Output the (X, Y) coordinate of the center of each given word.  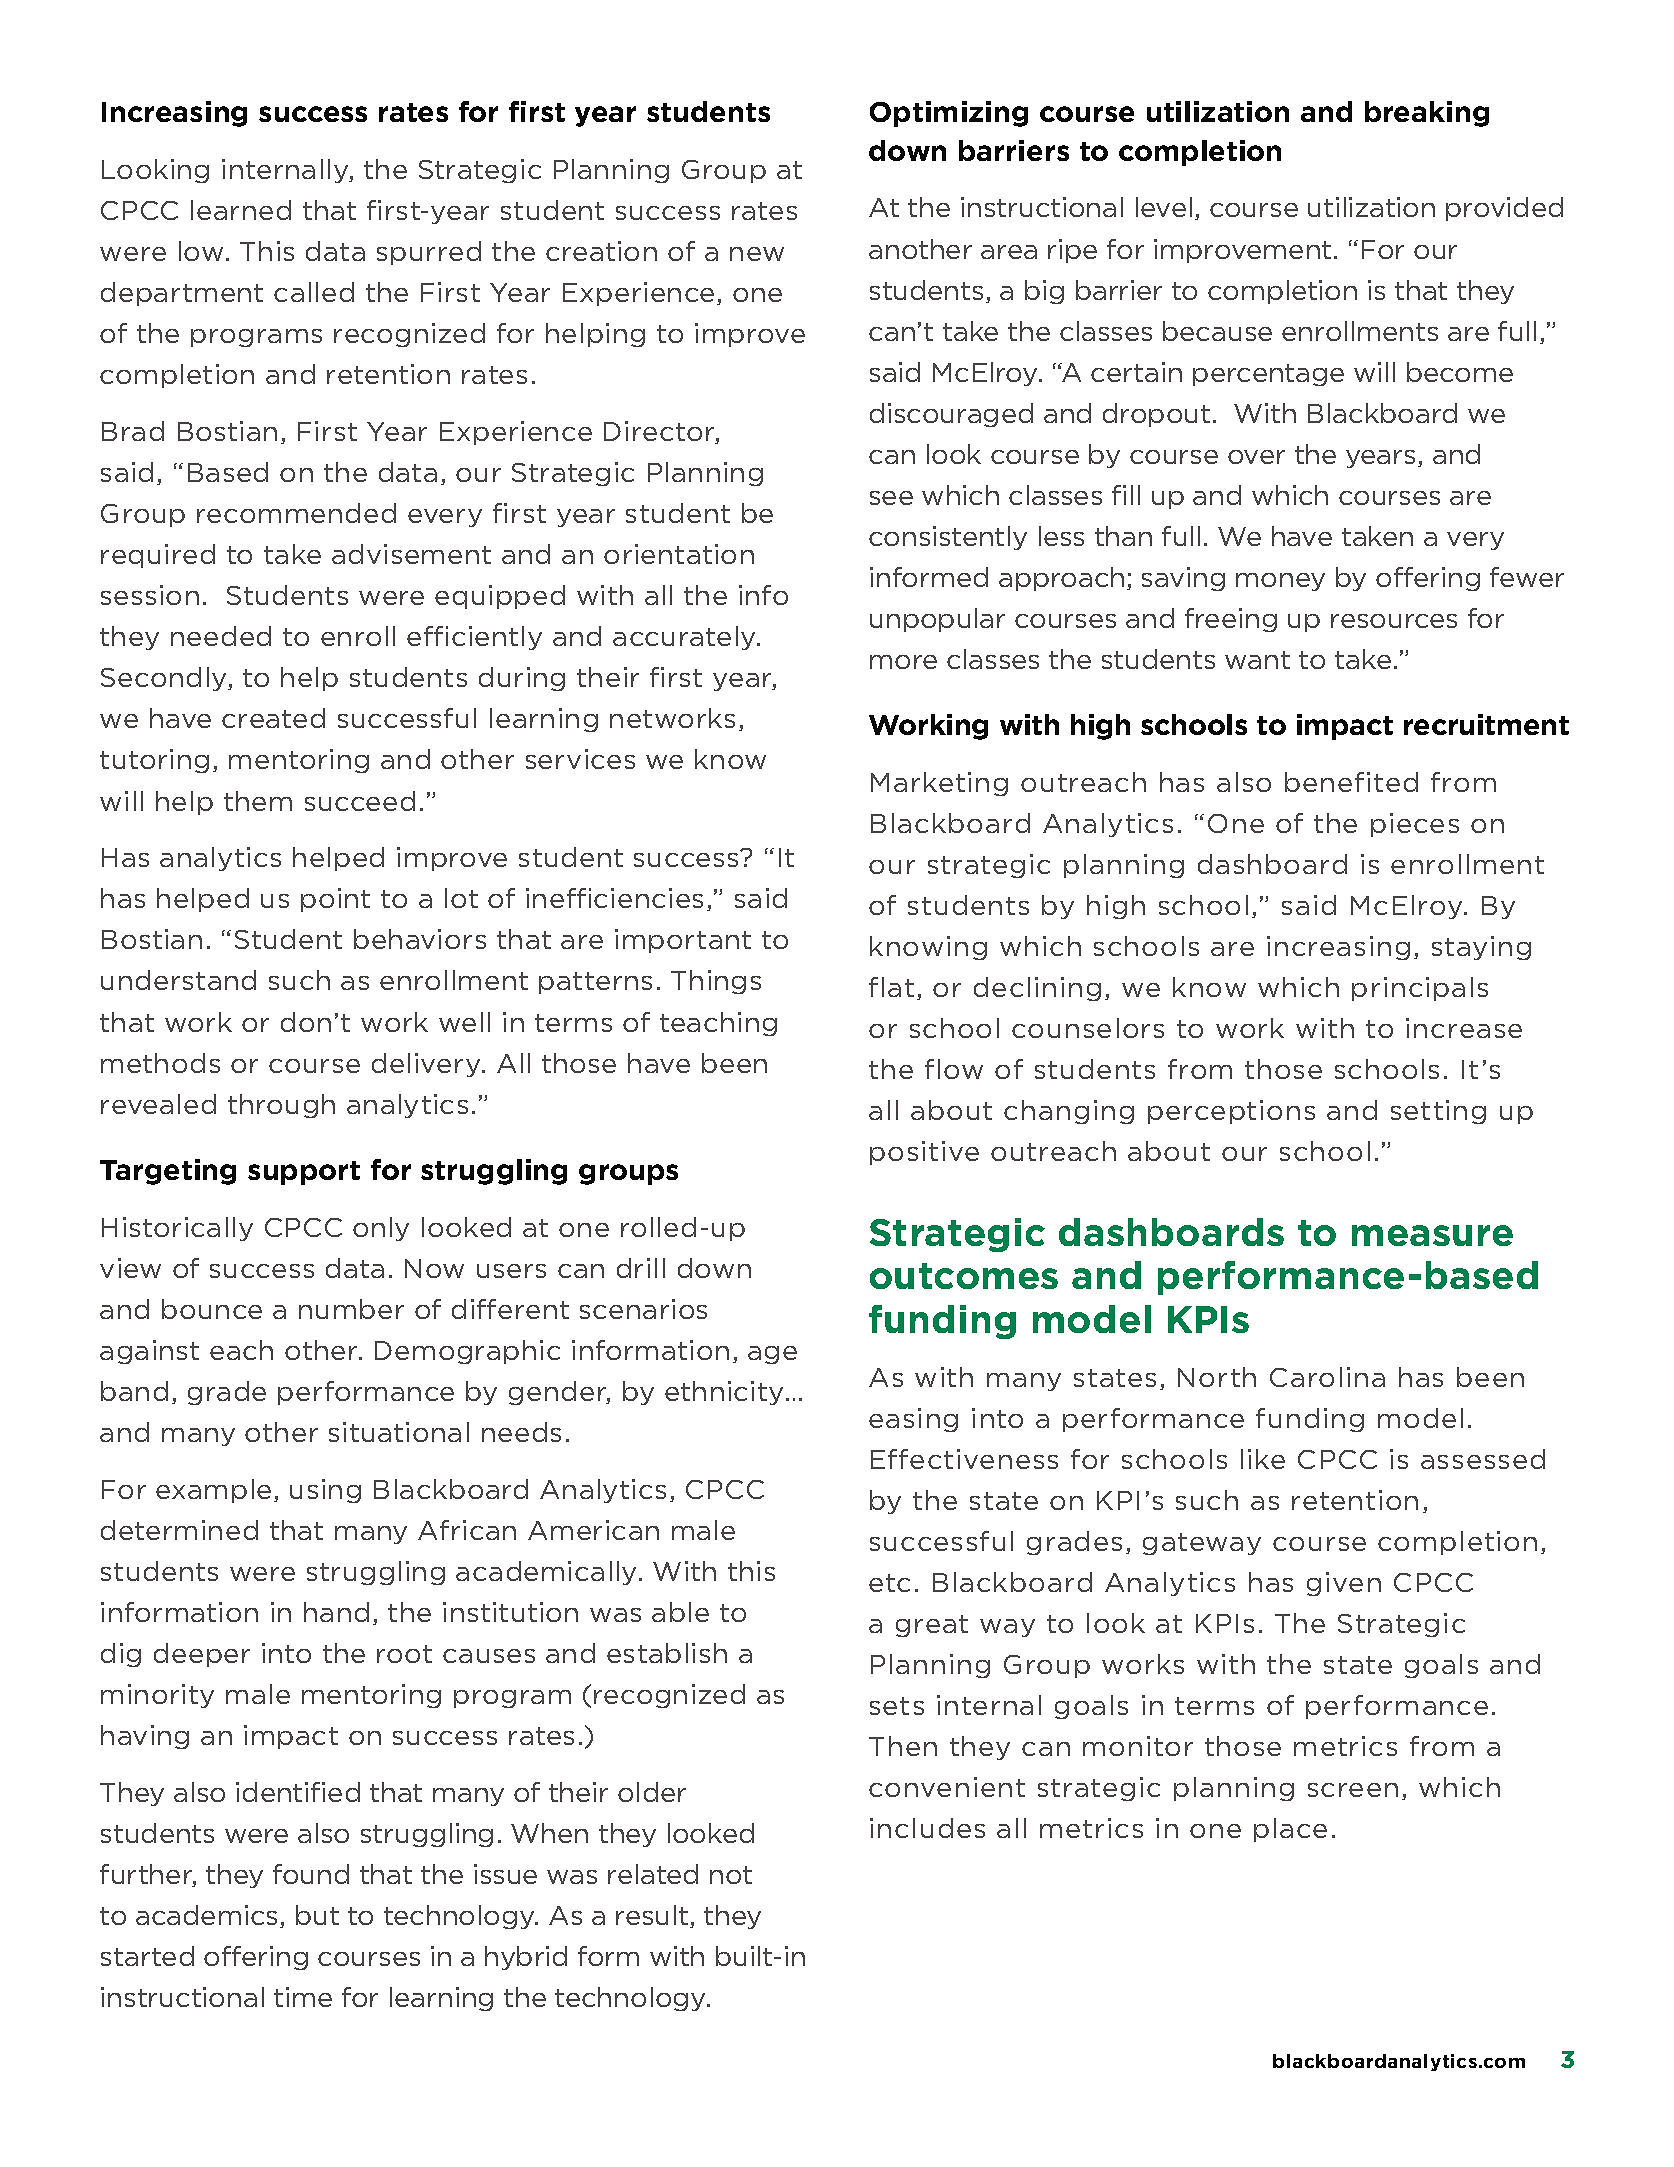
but (317, 1915)
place (1290, 1830)
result (653, 1916)
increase (1464, 1028)
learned (241, 210)
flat (891, 987)
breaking (1427, 114)
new (757, 254)
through (281, 1106)
